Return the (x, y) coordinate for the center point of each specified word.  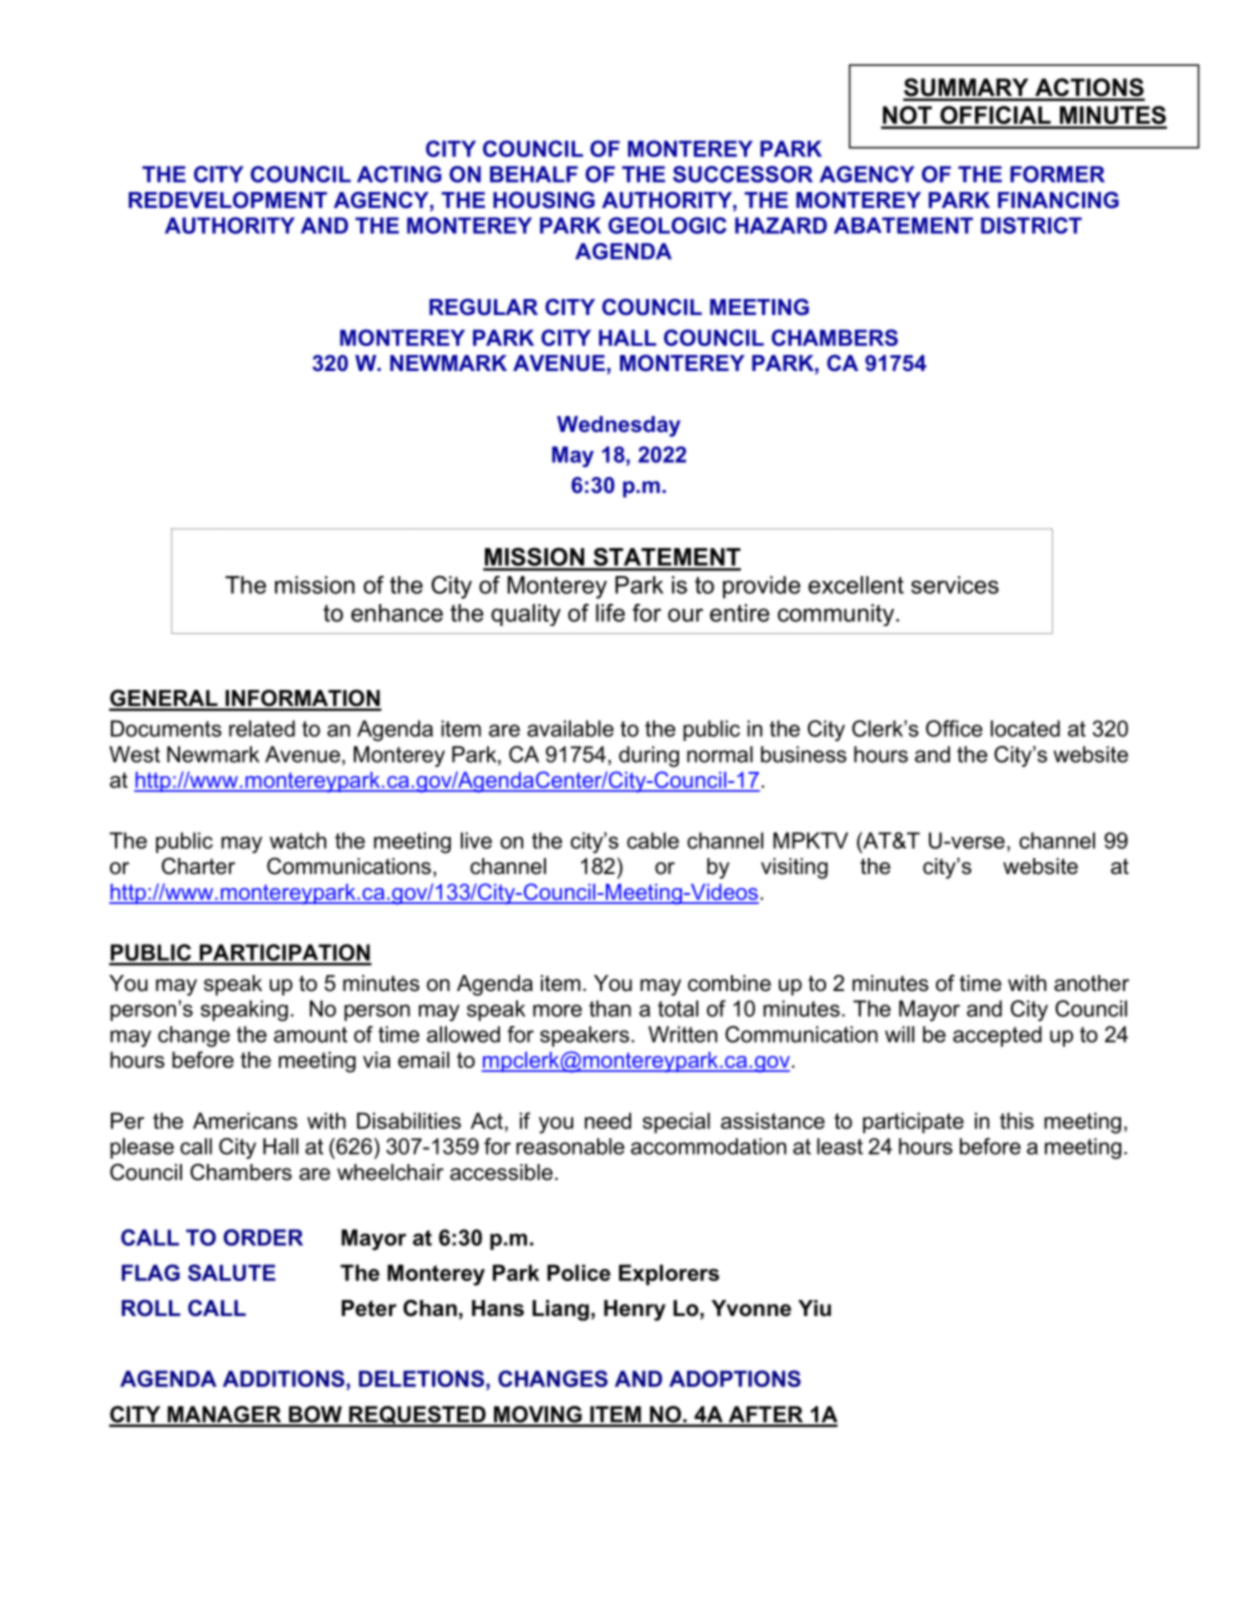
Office (954, 728)
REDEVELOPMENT (228, 200)
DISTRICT (1031, 225)
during (649, 756)
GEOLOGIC (667, 225)
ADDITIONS (284, 1378)
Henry (635, 1310)
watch (298, 840)
